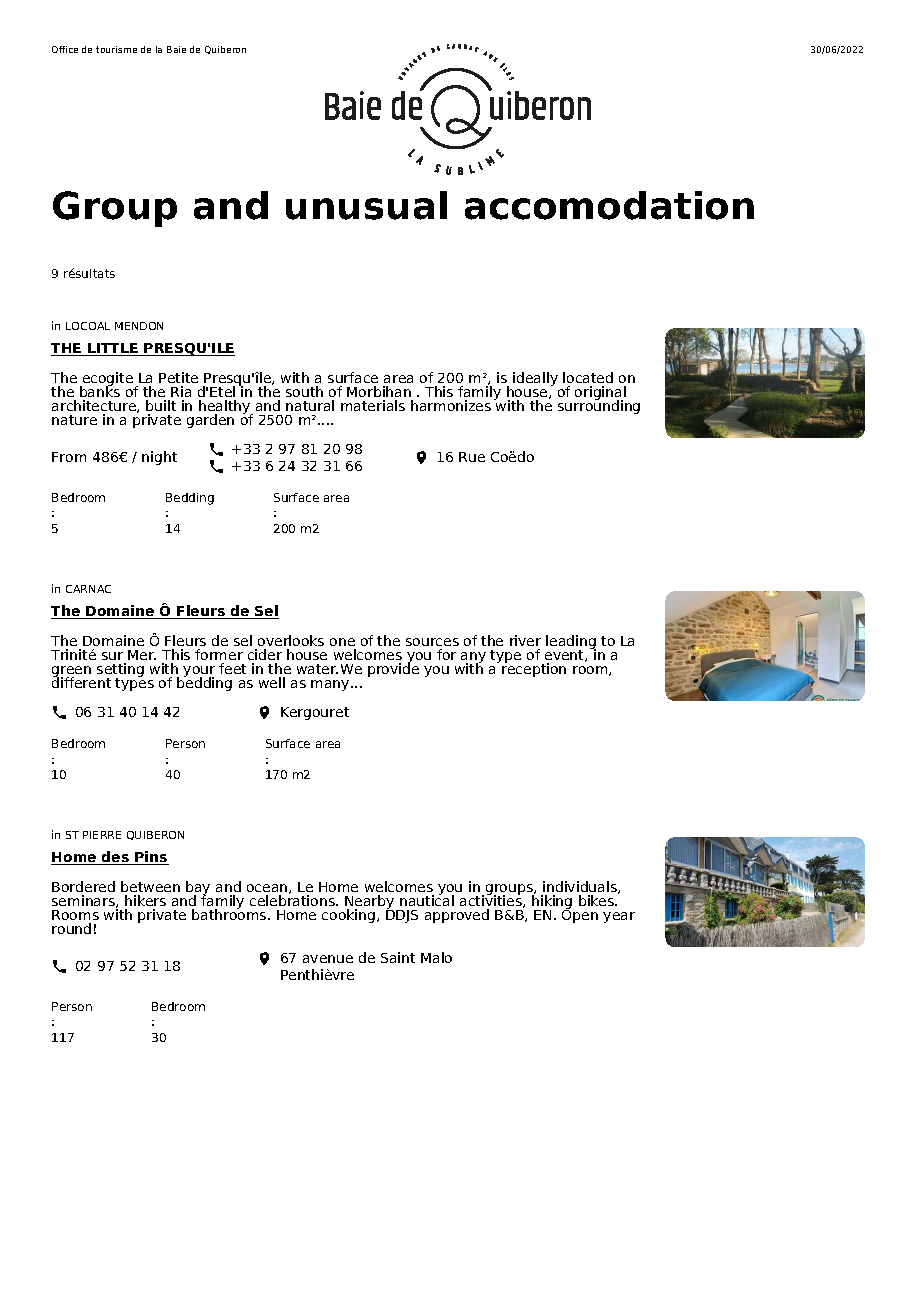  Describe the element at coordinates (65, 49) in the screenshot. I see `Office` at that location.
